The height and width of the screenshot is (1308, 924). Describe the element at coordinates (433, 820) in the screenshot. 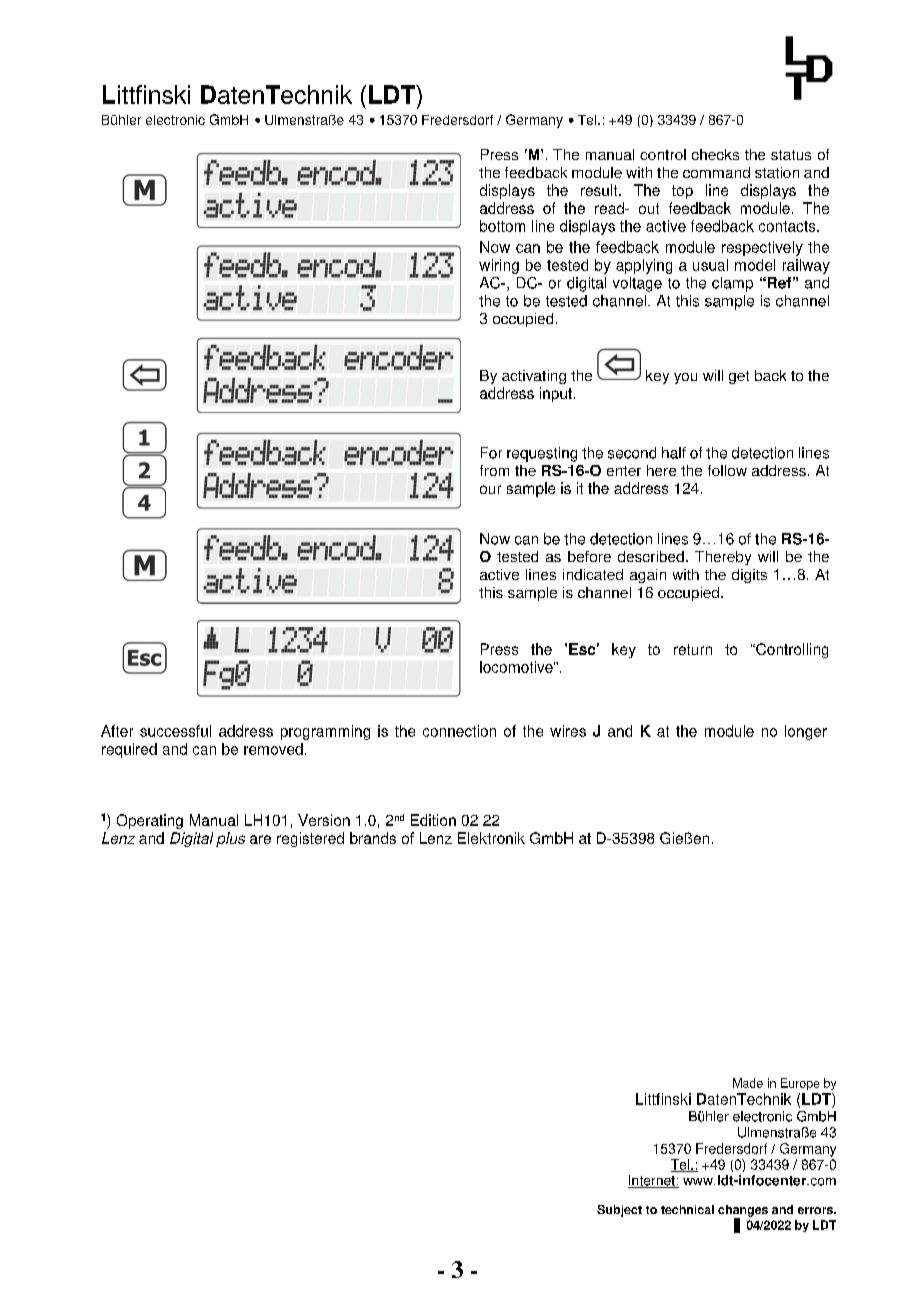

I see `Edition` at that location.
